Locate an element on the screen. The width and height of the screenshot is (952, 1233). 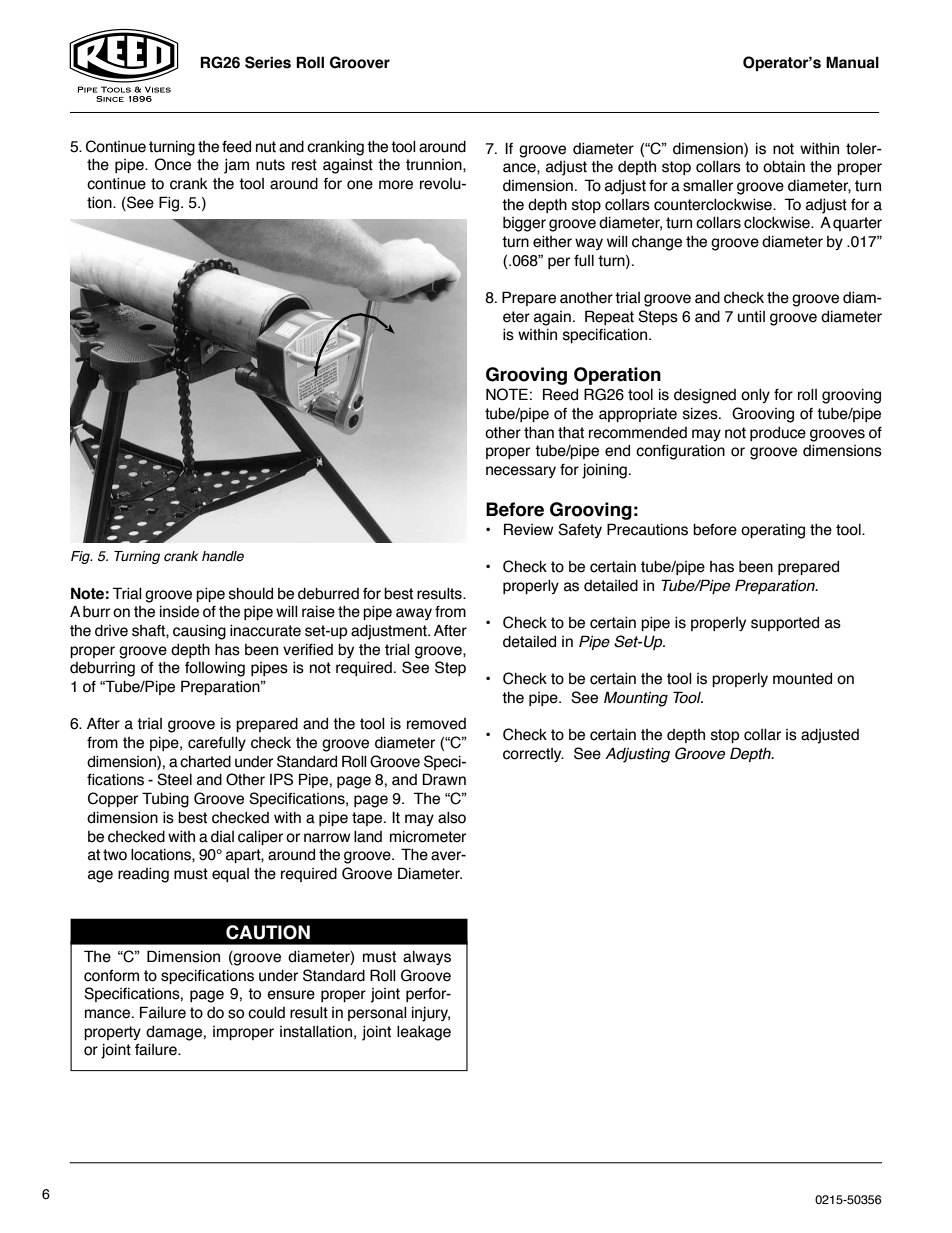
following is located at coordinates (215, 669).
